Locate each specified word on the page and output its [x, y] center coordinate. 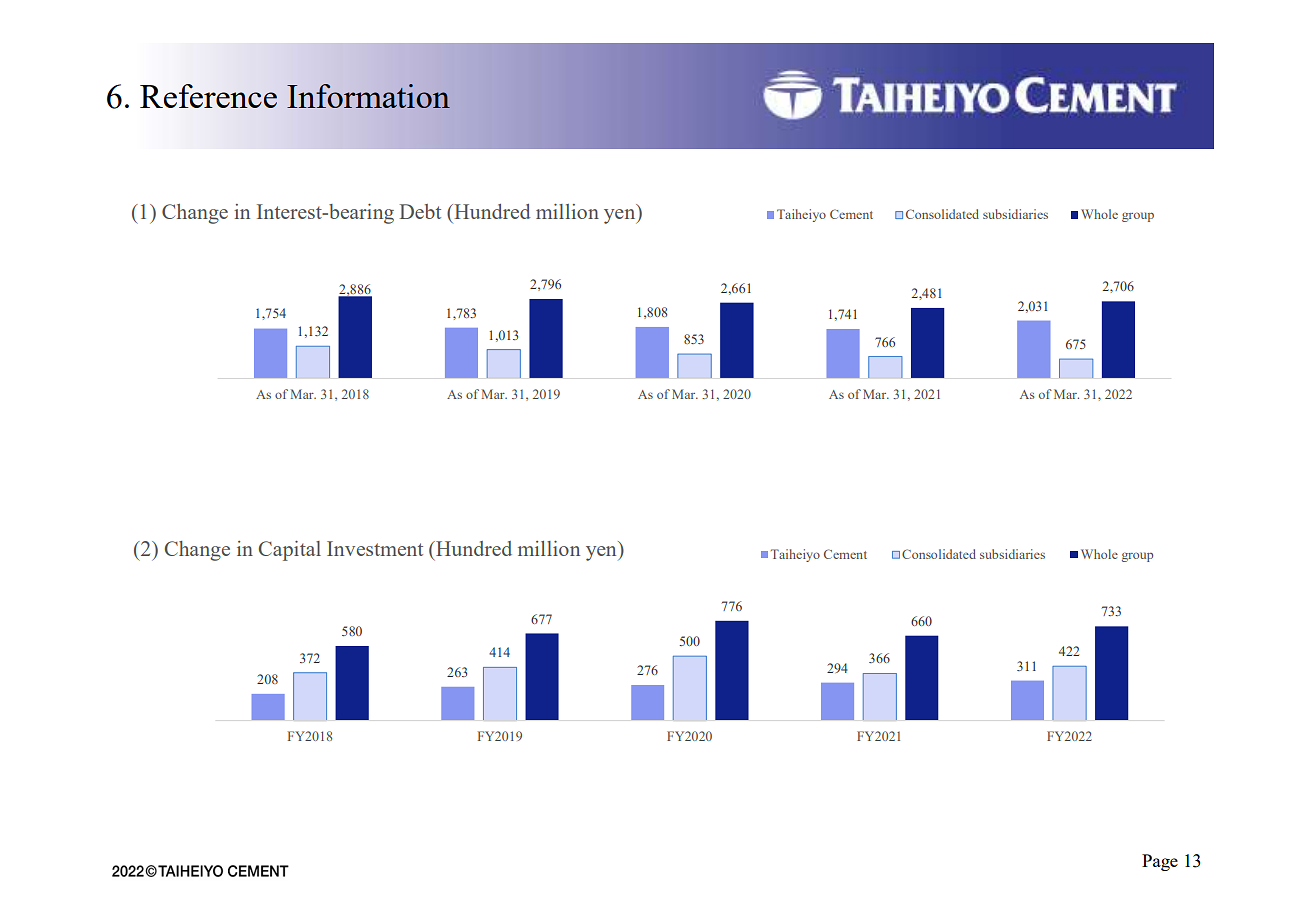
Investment [375, 548]
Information [368, 96]
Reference [208, 96]
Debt [420, 211]
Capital [290, 551]
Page [1160, 862]
